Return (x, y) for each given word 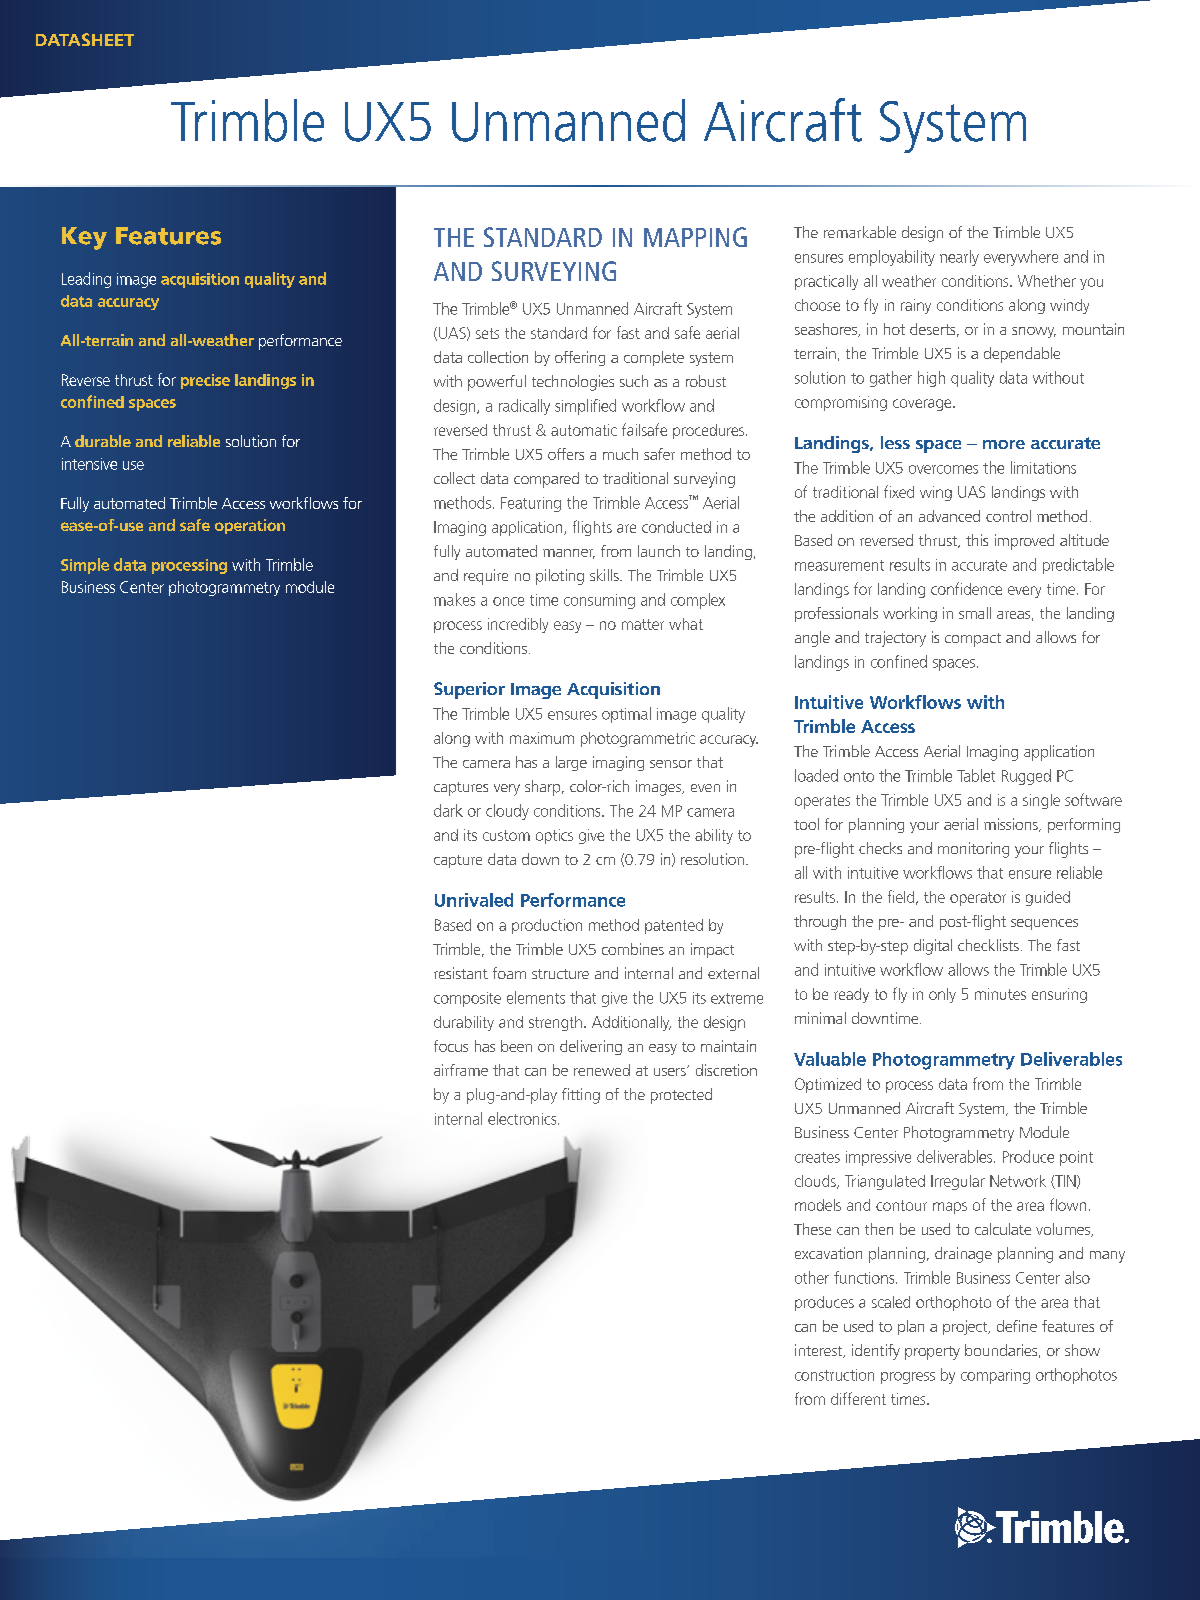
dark (448, 810)
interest (820, 1351)
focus (451, 1046)
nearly (959, 258)
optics (554, 836)
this (977, 540)
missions (1012, 825)
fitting (581, 1096)
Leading (86, 280)
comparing (995, 1376)
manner (569, 554)
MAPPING (695, 237)
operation (250, 526)
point (1076, 1158)
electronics (523, 1118)
